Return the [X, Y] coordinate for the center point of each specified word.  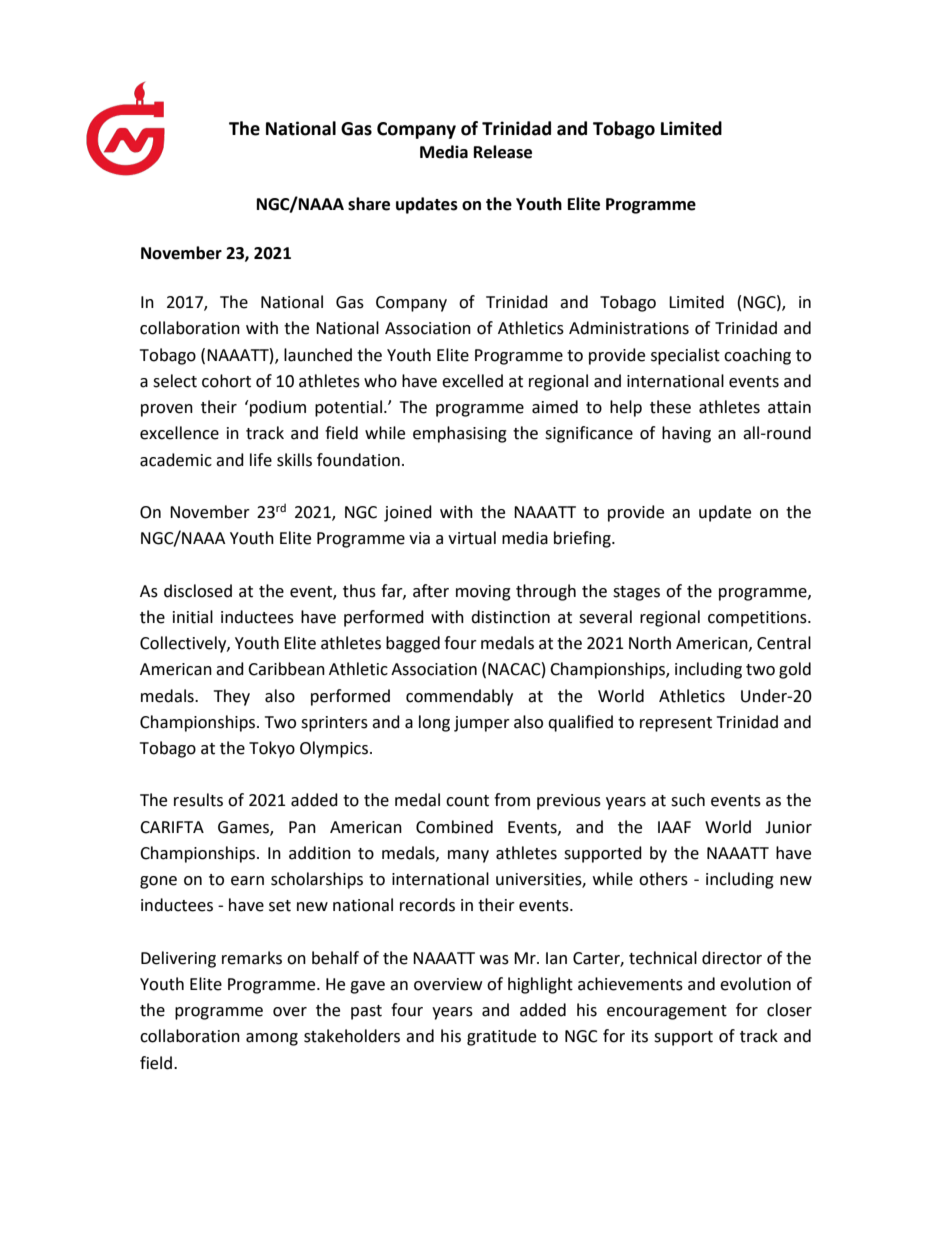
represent [676, 724]
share [369, 204]
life [261, 460]
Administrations [629, 328]
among [272, 1039]
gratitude [501, 1037]
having [686, 434]
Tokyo [272, 749]
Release [503, 152]
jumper [482, 724]
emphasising [460, 434]
